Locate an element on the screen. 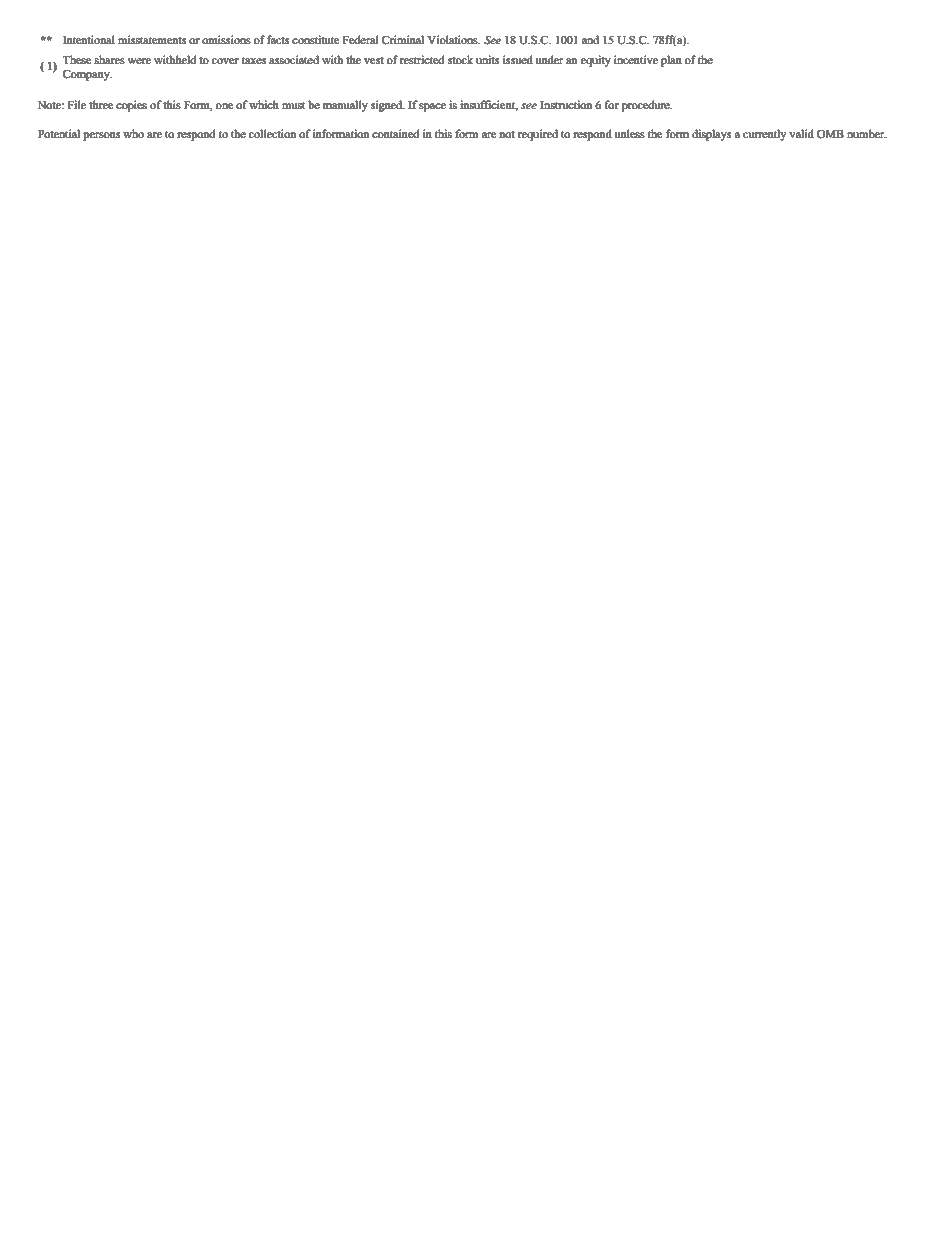 This screenshot has height=1233, width=952. who is located at coordinates (133, 133).
